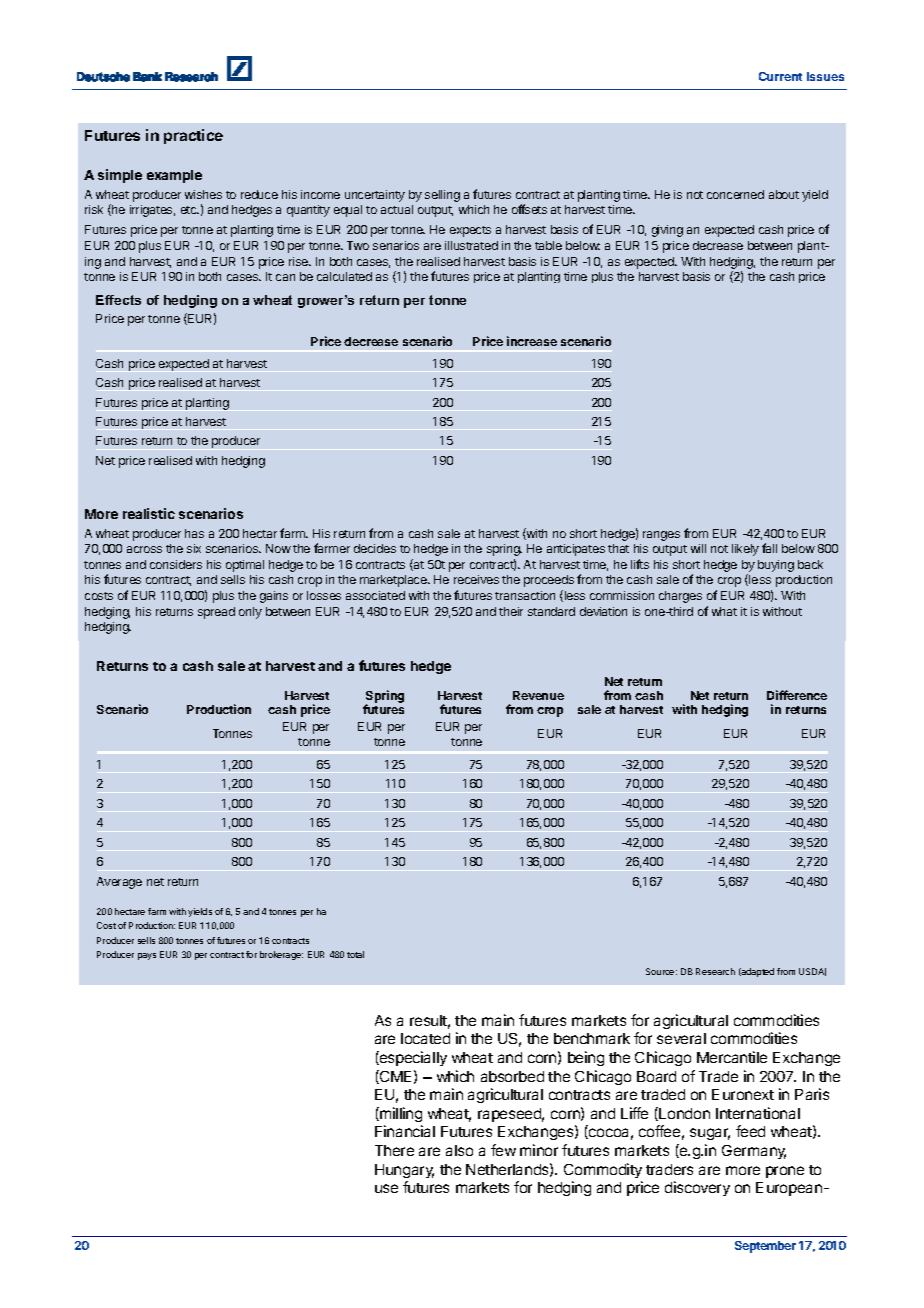 The width and height of the image is (924, 1308). Describe the element at coordinates (715, 971) in the image. I see `Research` at that location.
